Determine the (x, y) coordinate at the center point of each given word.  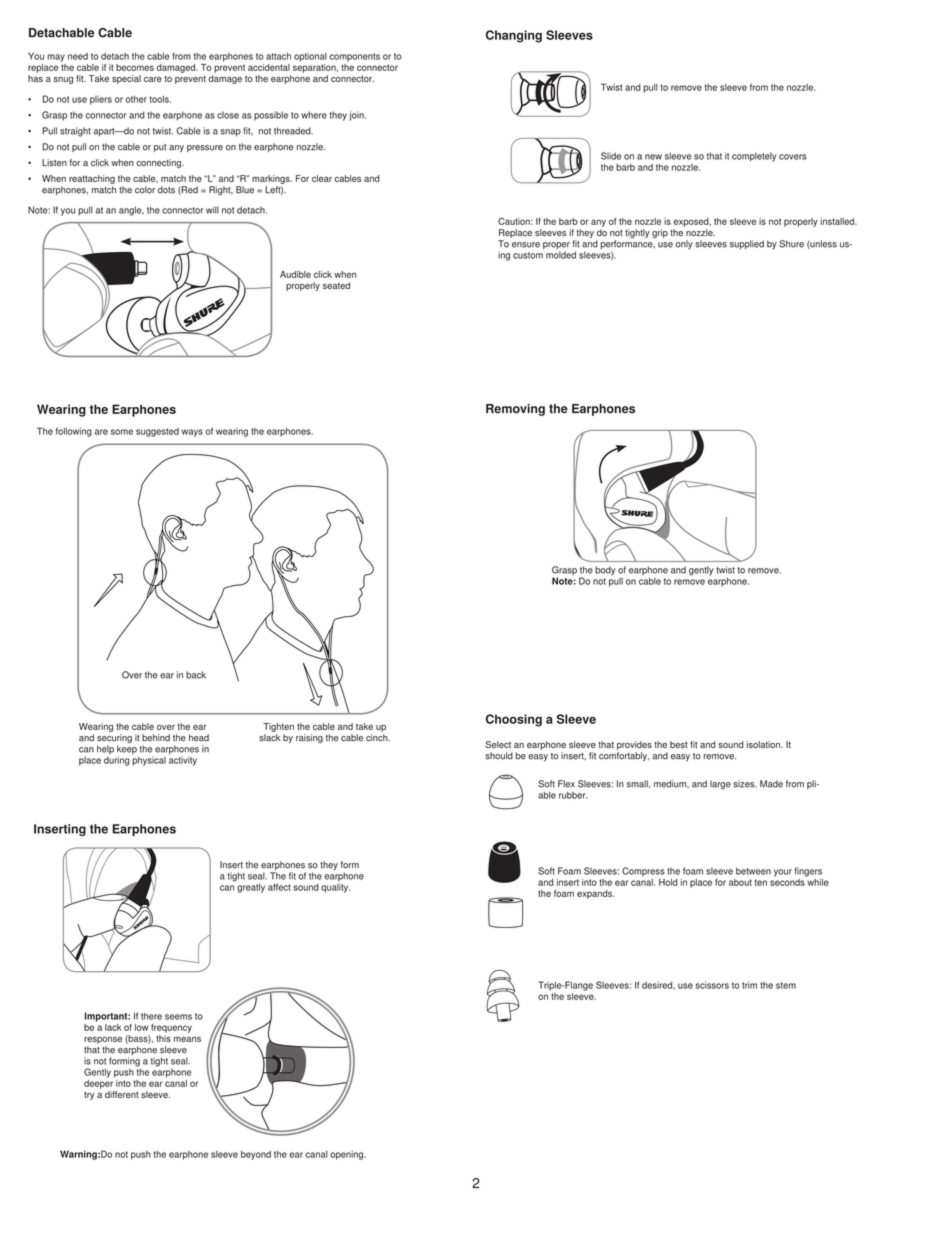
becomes (135, 67)
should (499, 756)
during (117, 761)
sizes (745, 784)
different (122, 1094)
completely (754, 157)
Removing (515, 410)
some (122, 432)
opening (347, 1155)
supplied (747, 244)
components (354, 57)
